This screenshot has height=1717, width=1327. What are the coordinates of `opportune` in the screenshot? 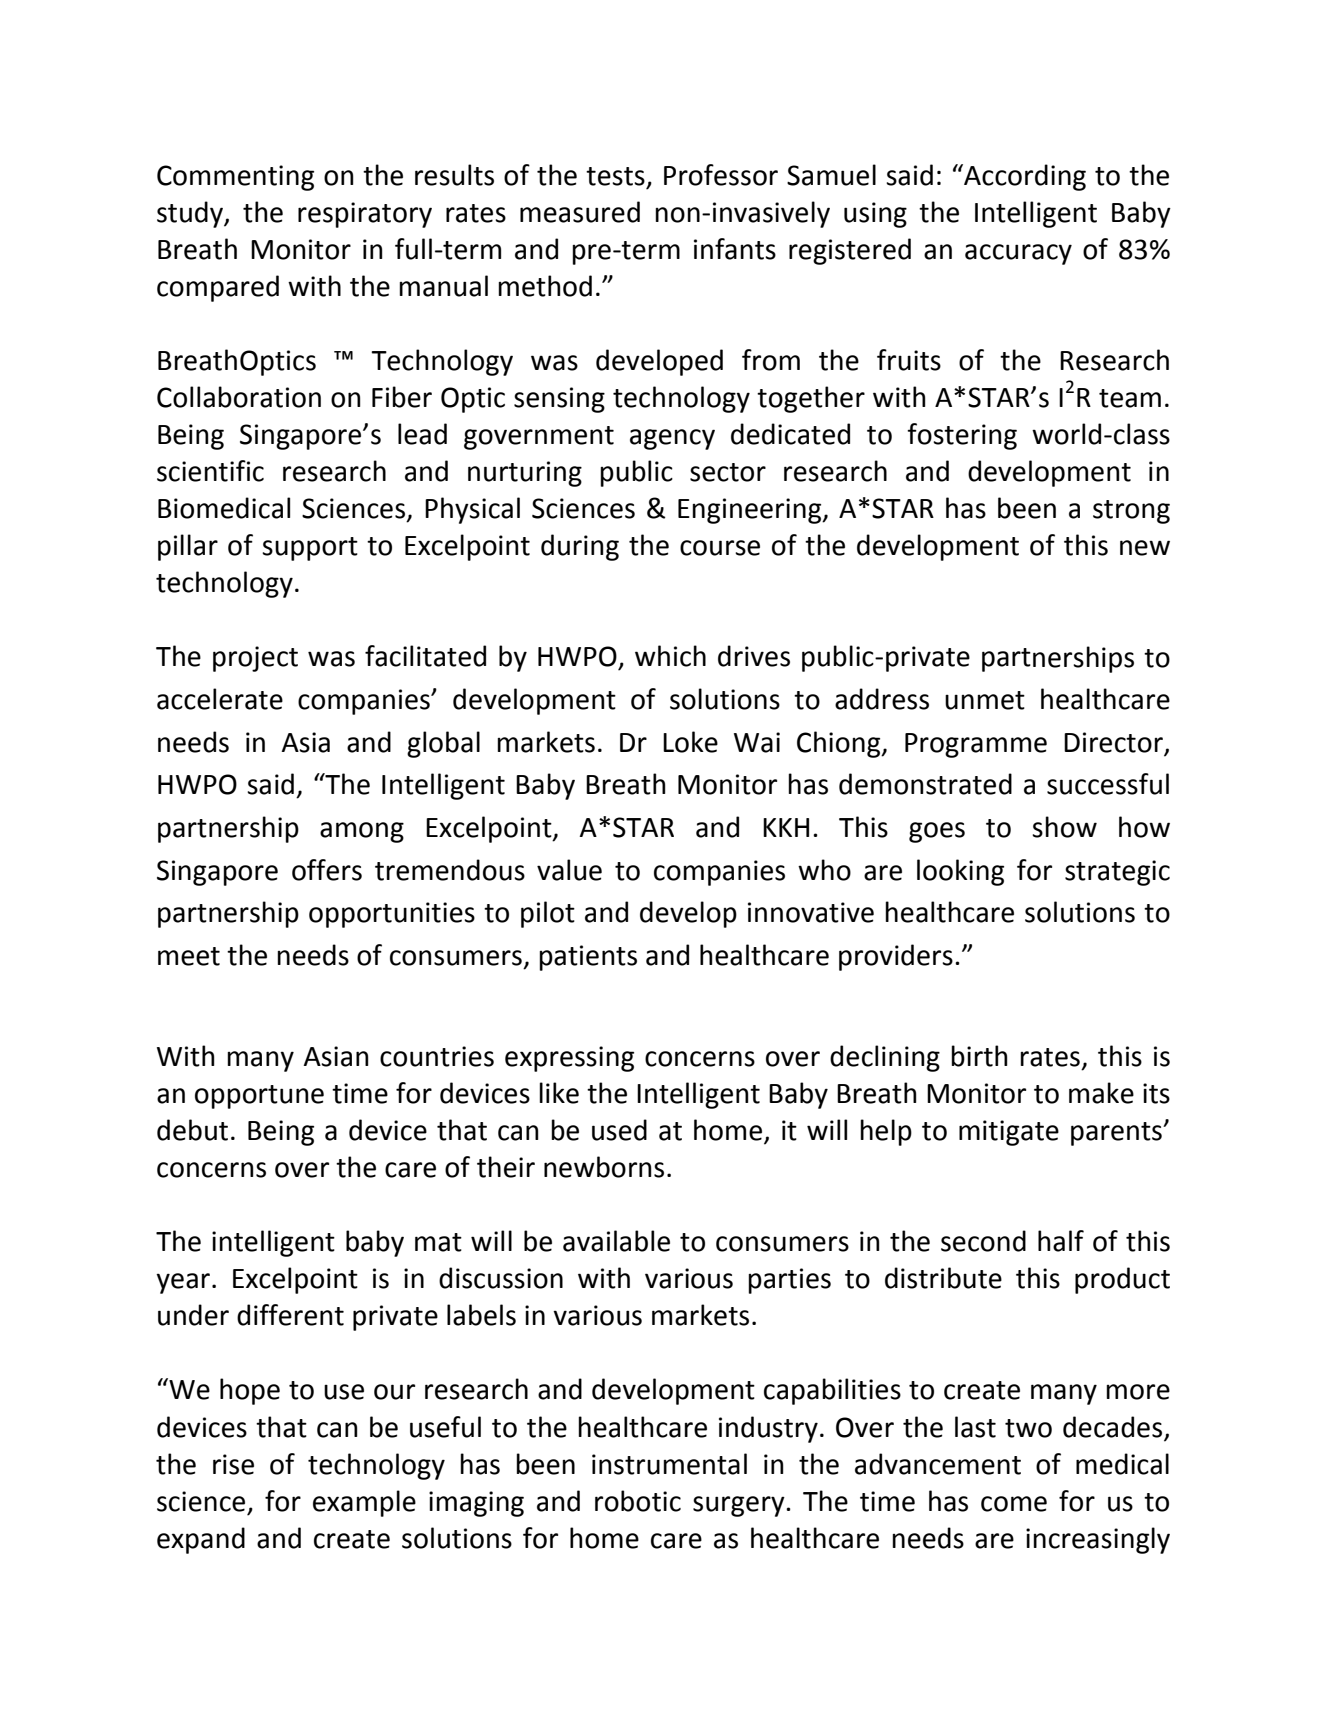 It's located at (259, 1097).
